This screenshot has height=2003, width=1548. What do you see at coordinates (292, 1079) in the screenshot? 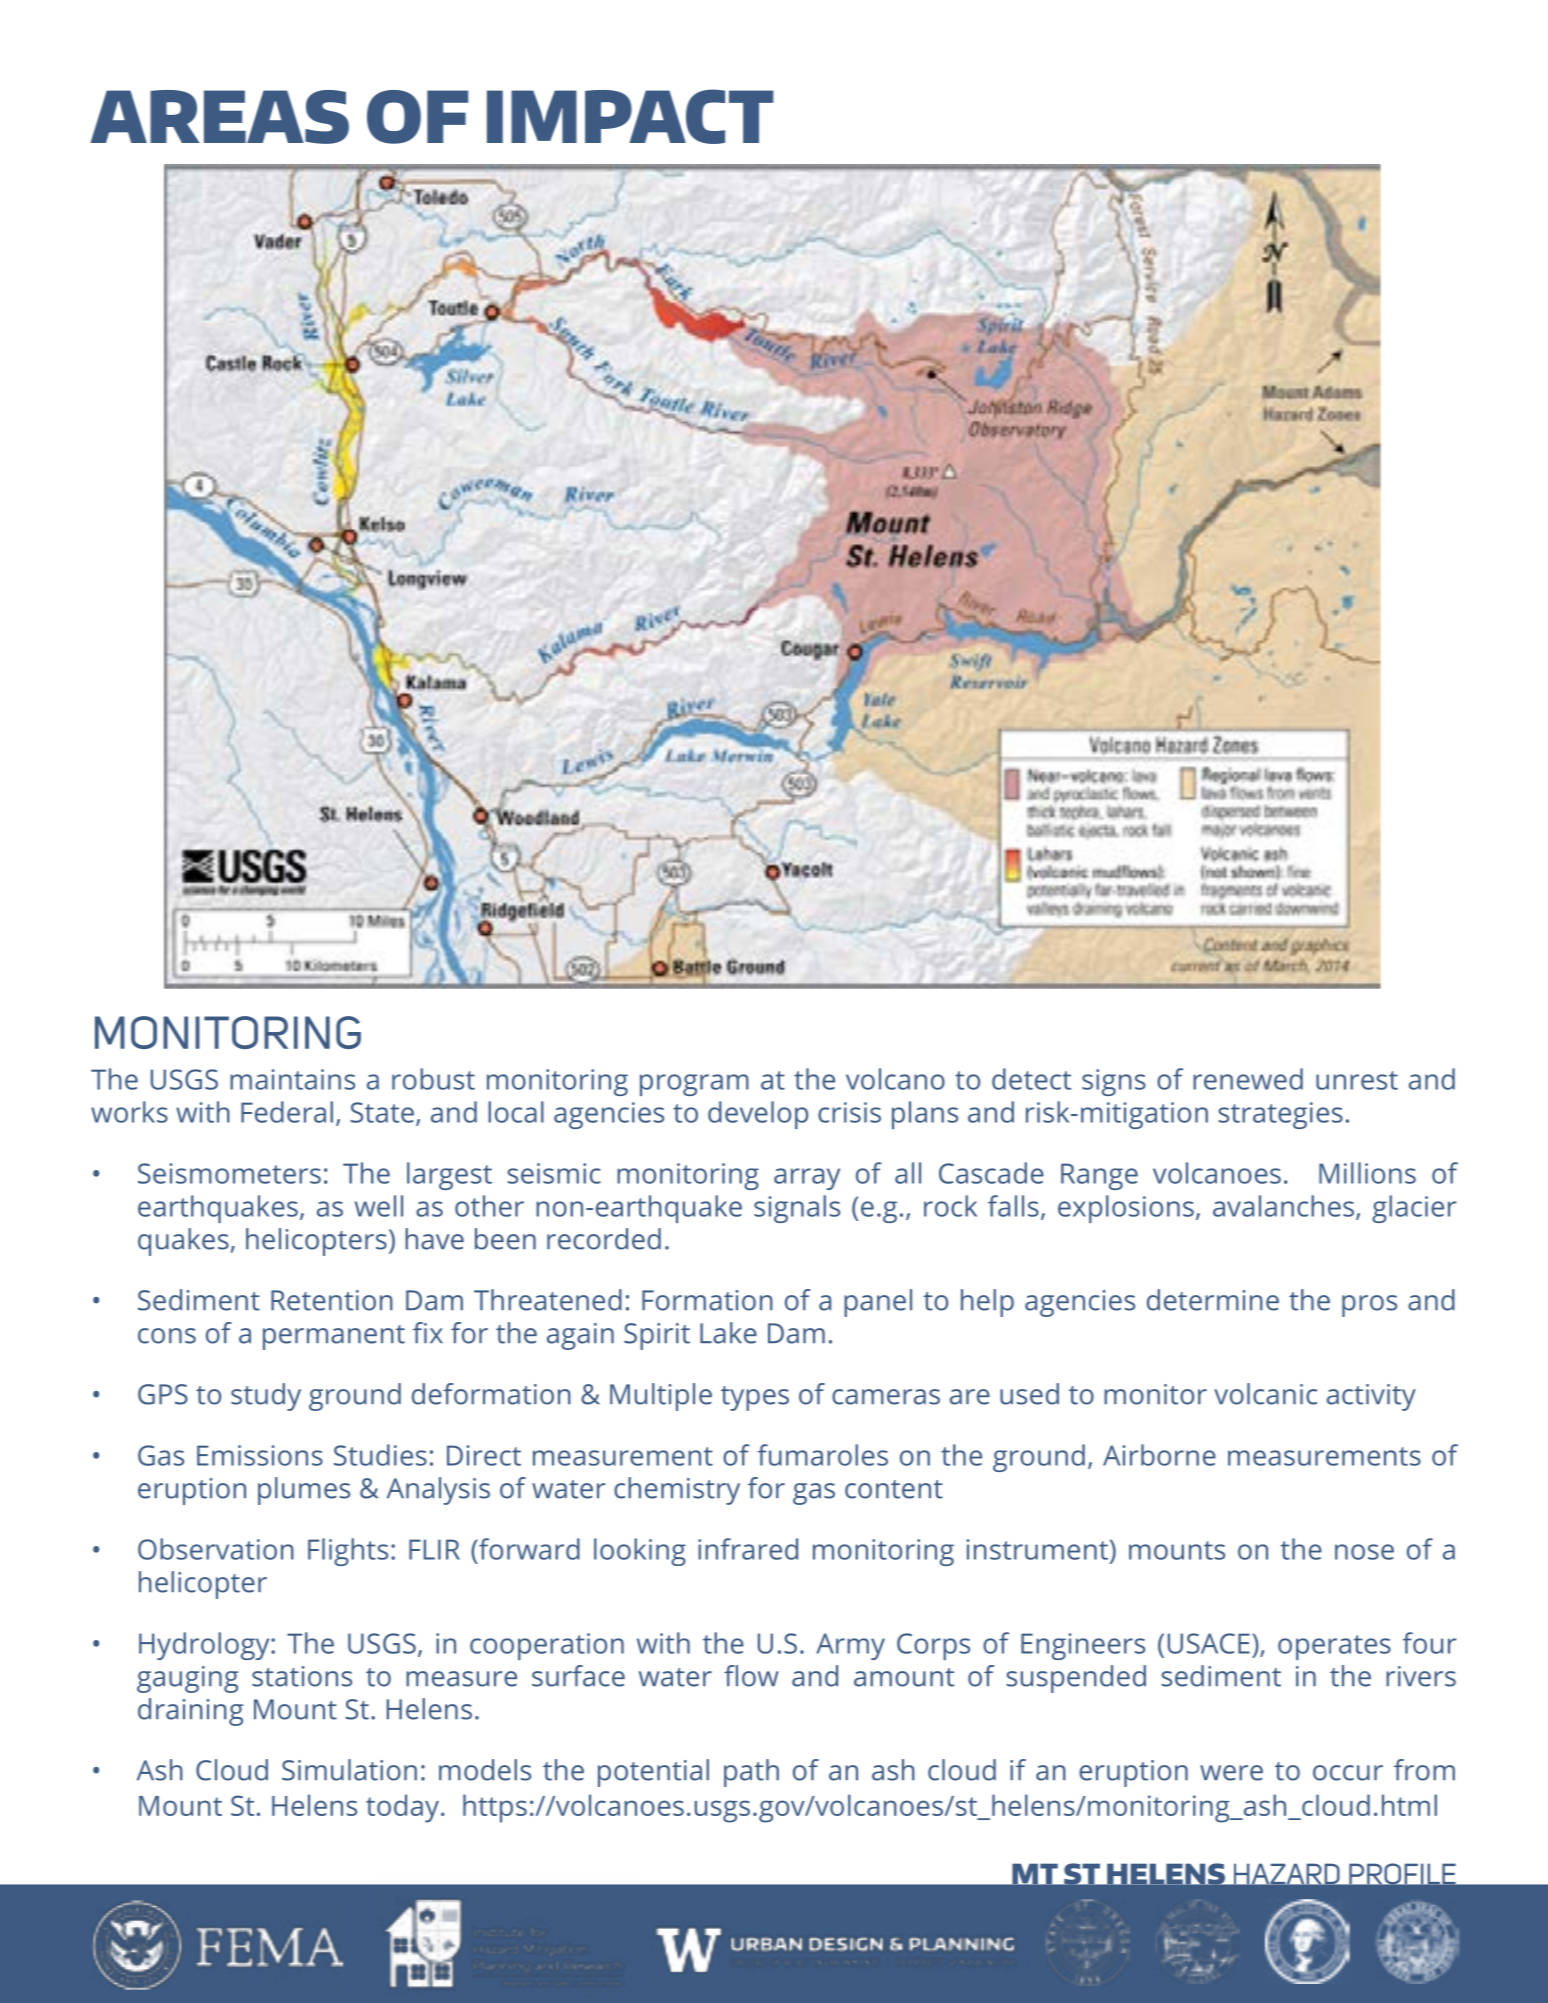
I see `maintains` at bounding box center [292, 1079].
